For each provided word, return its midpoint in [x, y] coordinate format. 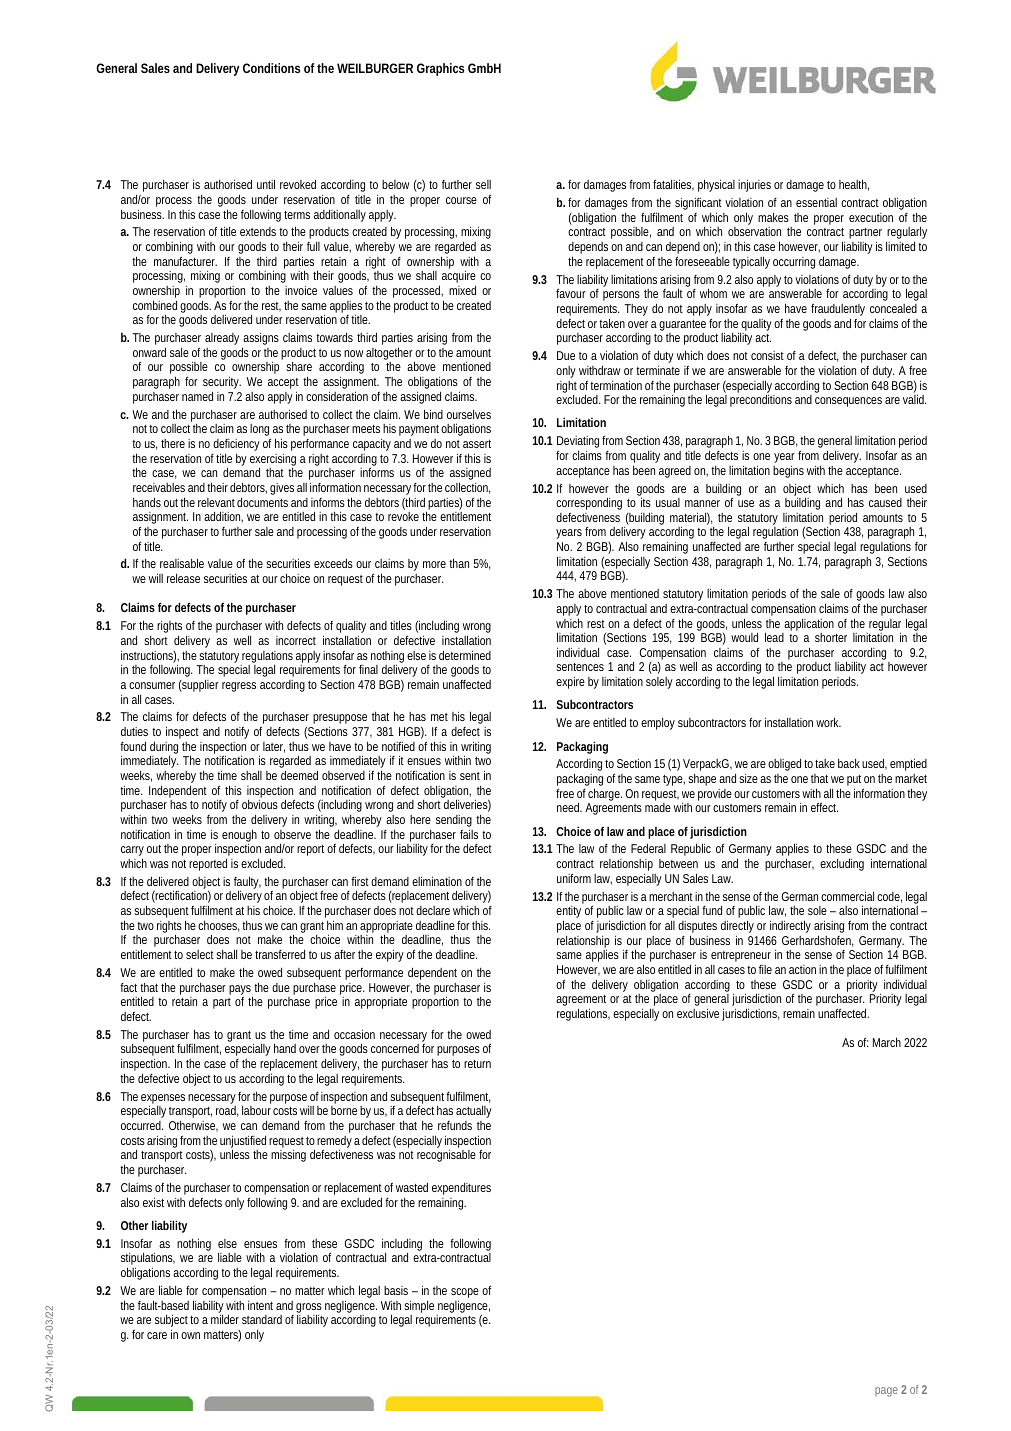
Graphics [440, 69]
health [854, 185]
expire [570, 682]
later [274, 747]
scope [465, 1294]
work [828, 722]
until [266, 184]
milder [225, 1319]
